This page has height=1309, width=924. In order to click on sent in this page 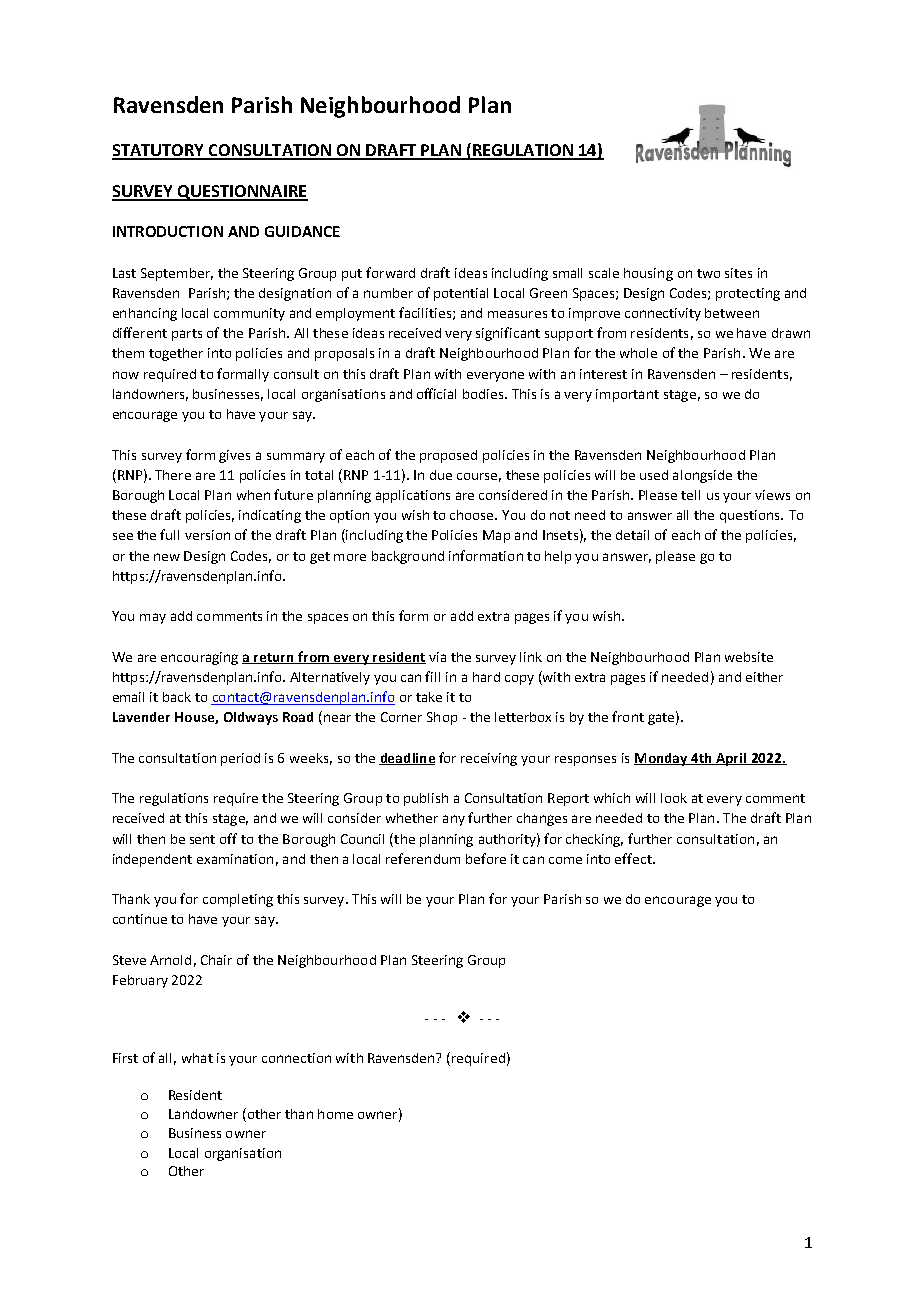, I will do `click(202, 839)`.
